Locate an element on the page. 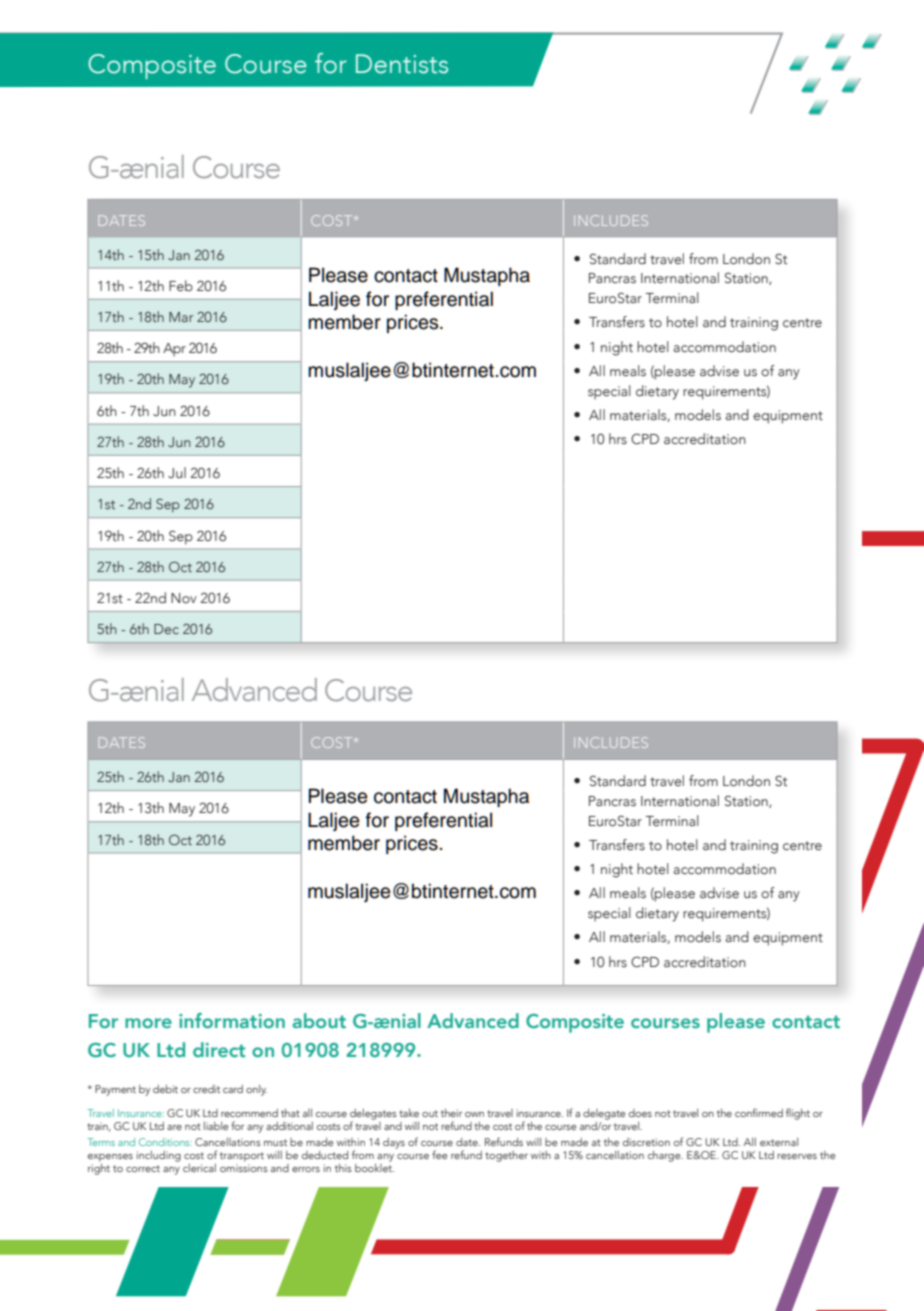 The width and height of the image is (924, 1311). Jul is located at coordinates (177, 472).
